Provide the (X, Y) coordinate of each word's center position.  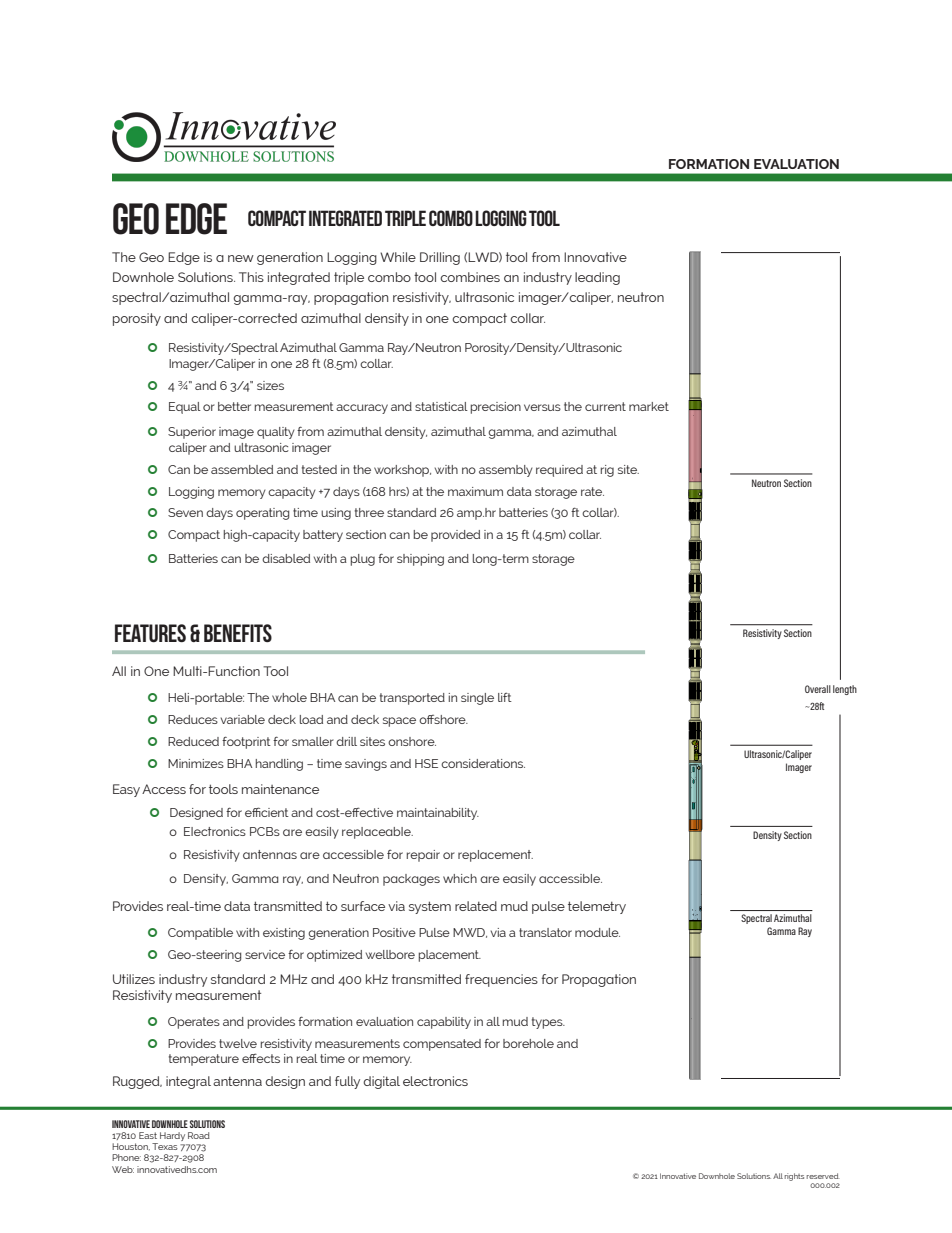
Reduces (193, 719)
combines (470, 277)
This (251, 277)
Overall (818, 689)
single (477, 699)
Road (199, 1135)
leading (597, 278)
